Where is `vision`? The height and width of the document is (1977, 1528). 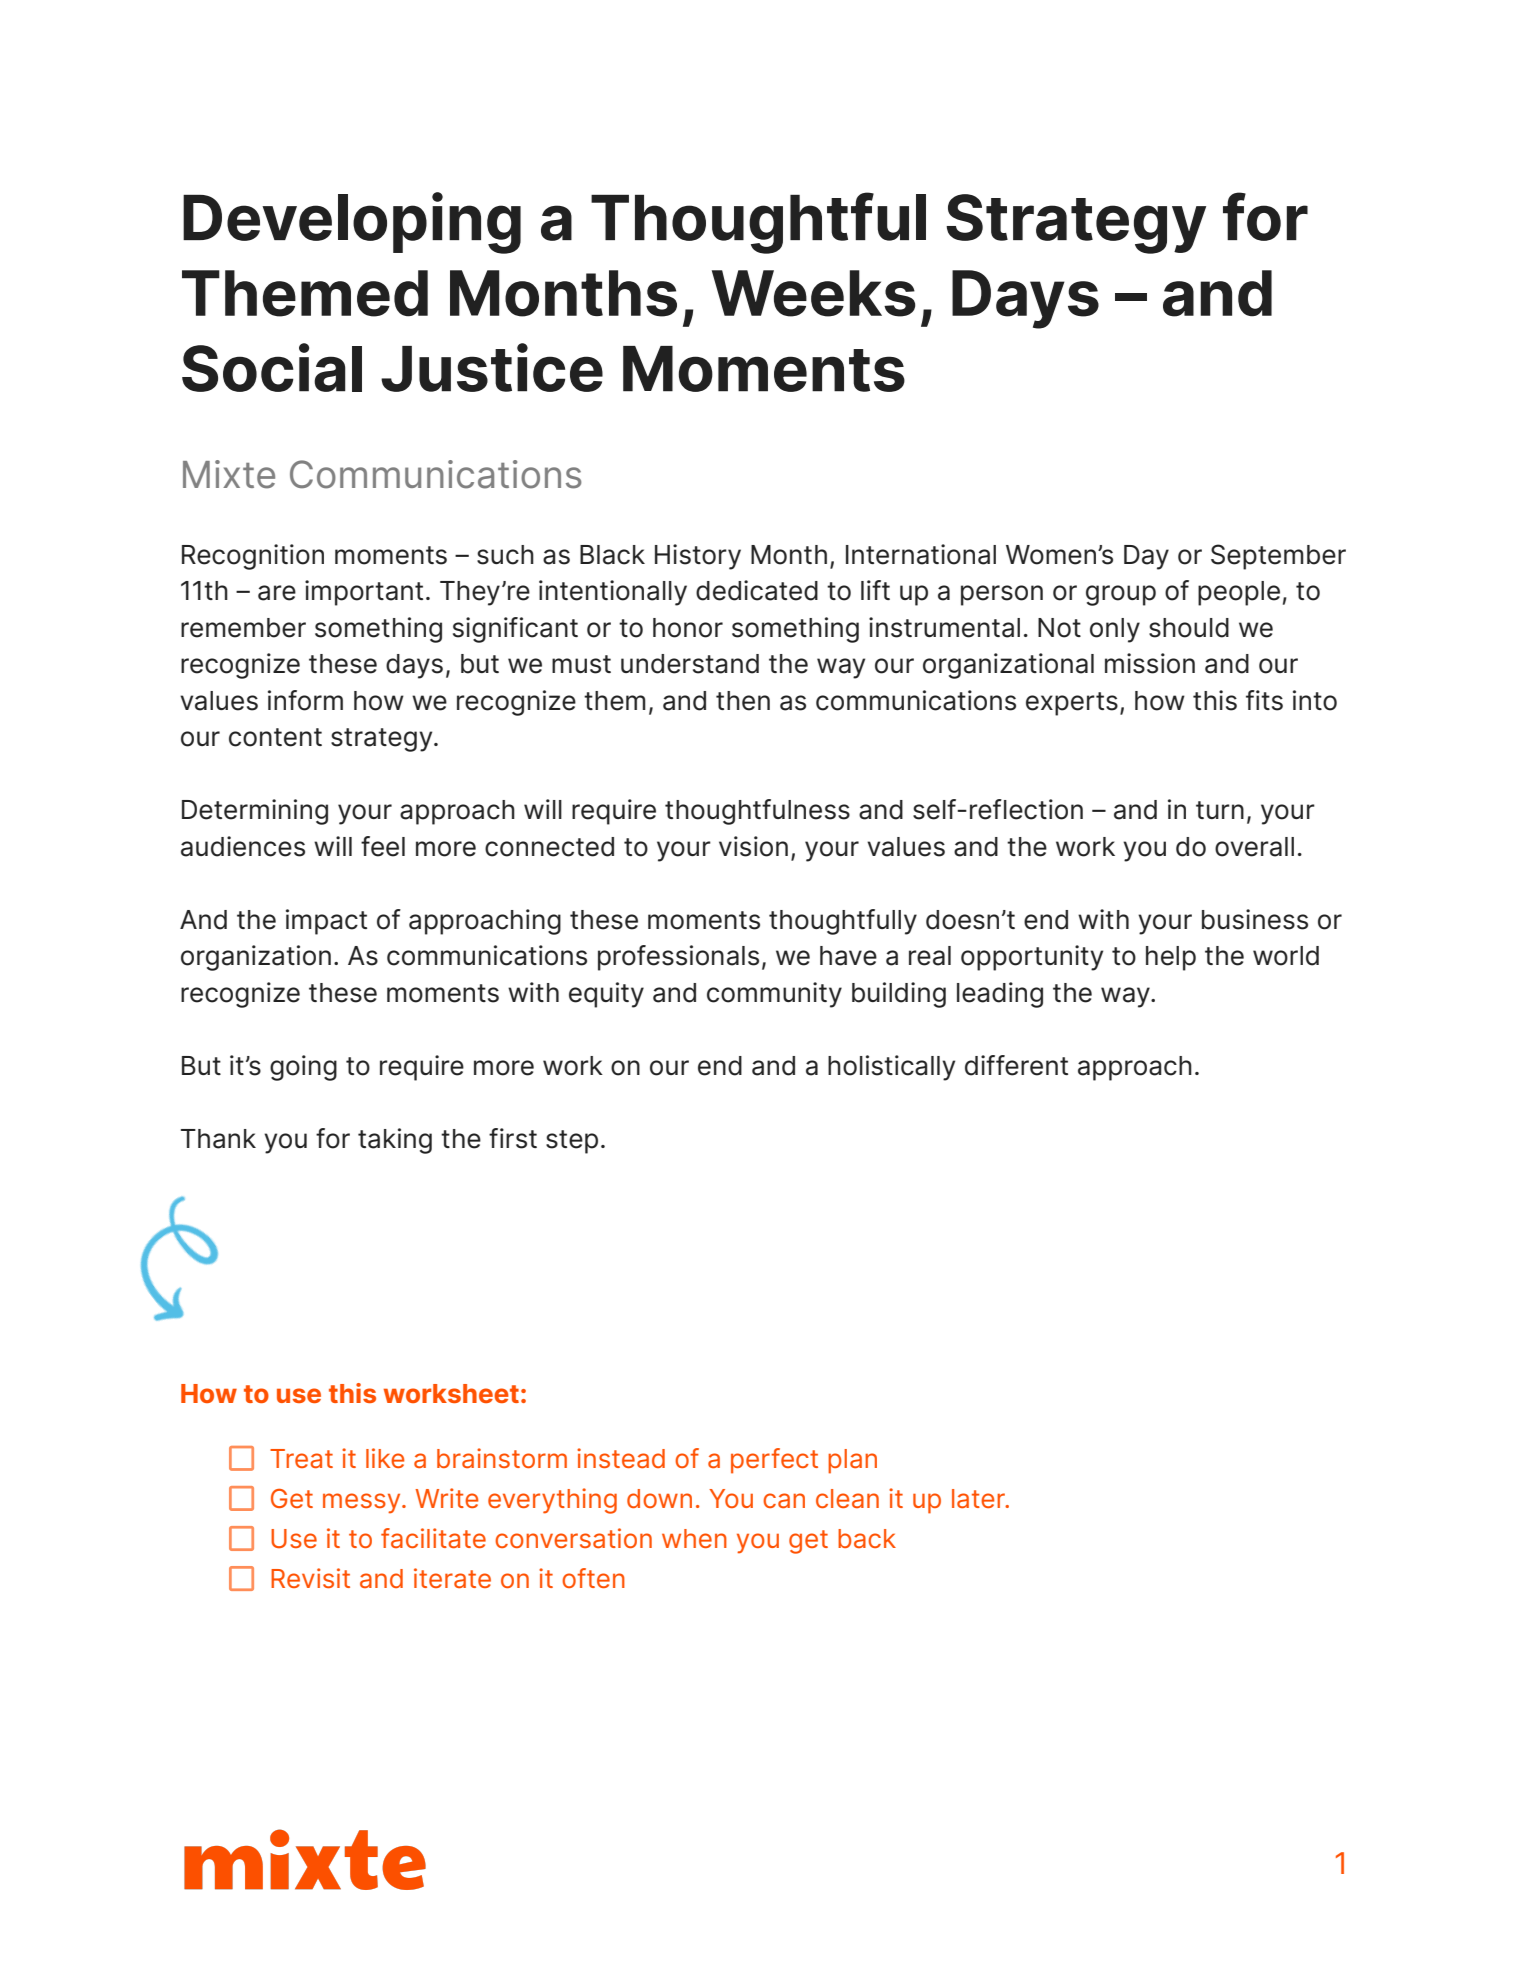 vision is located at coordinates (753, 846).
